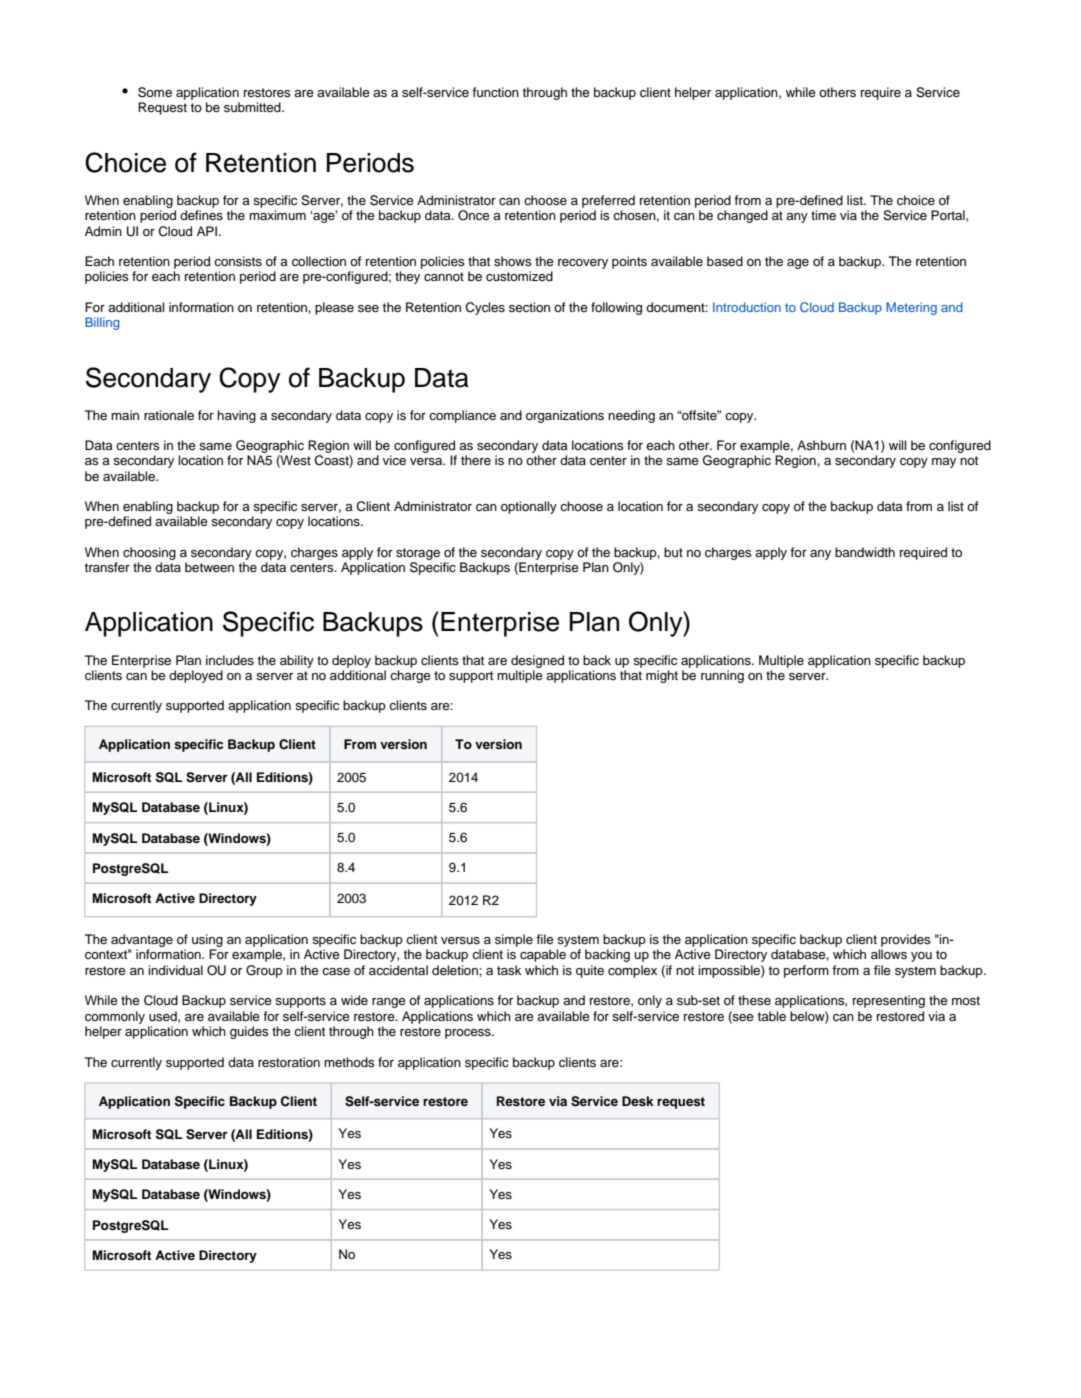 Image resolution: width=1081 pixels, height=1398 pixels. Describe the element at coordinates (722, 676) in the screenshot. I see `running` at that location.
